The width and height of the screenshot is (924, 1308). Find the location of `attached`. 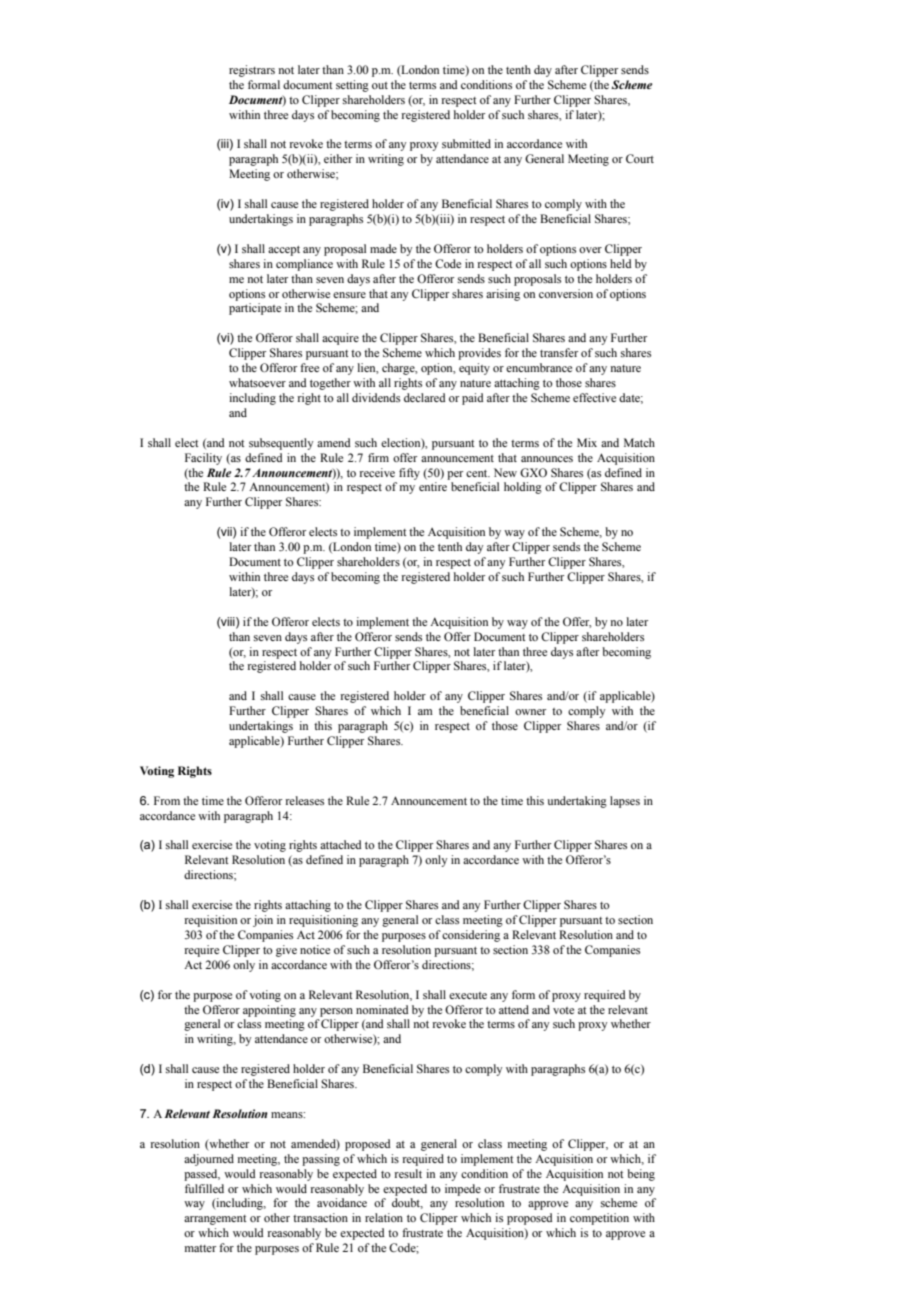

attached is located at coordinates (340, 844).
